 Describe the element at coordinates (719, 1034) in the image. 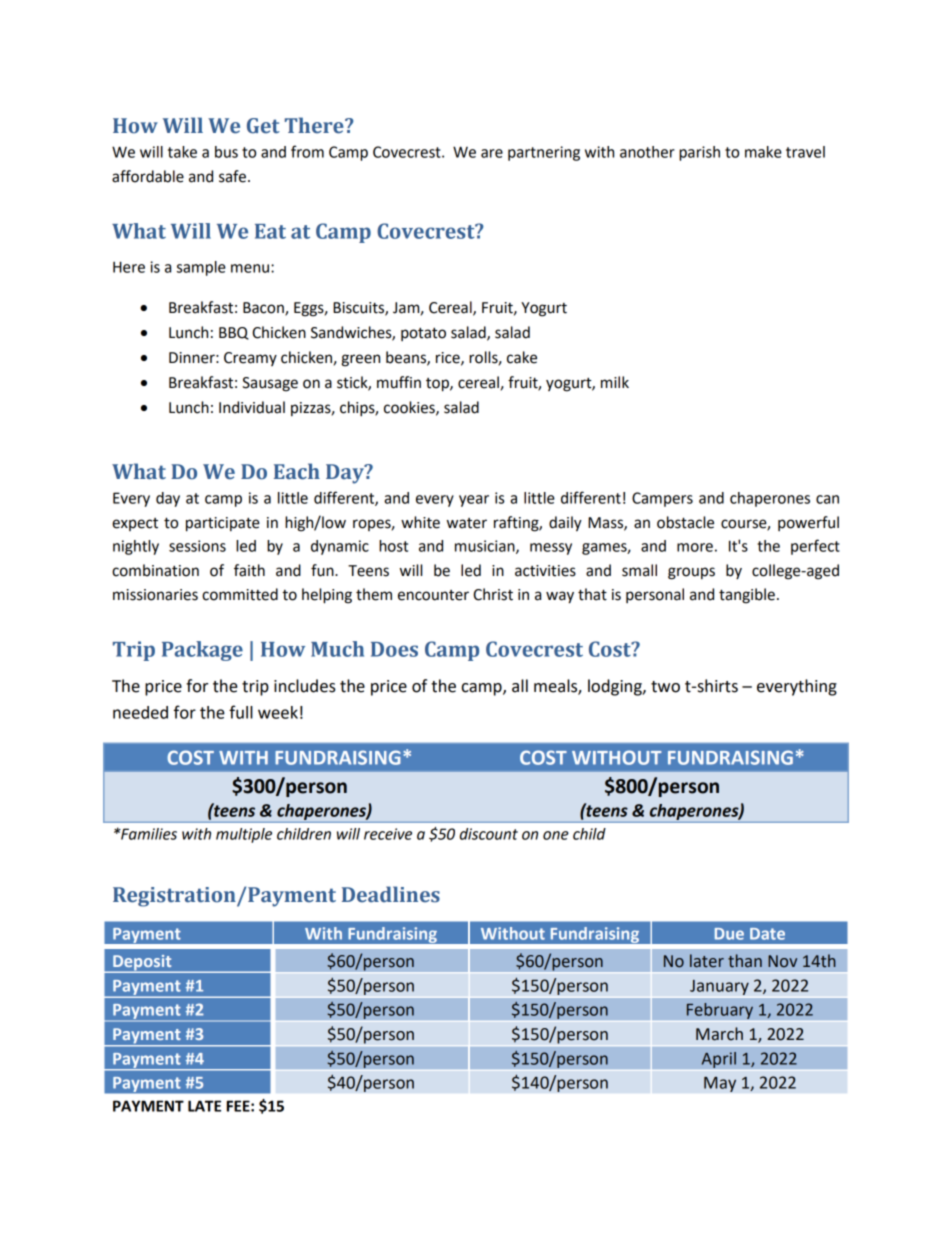

I see `March` at that location.
